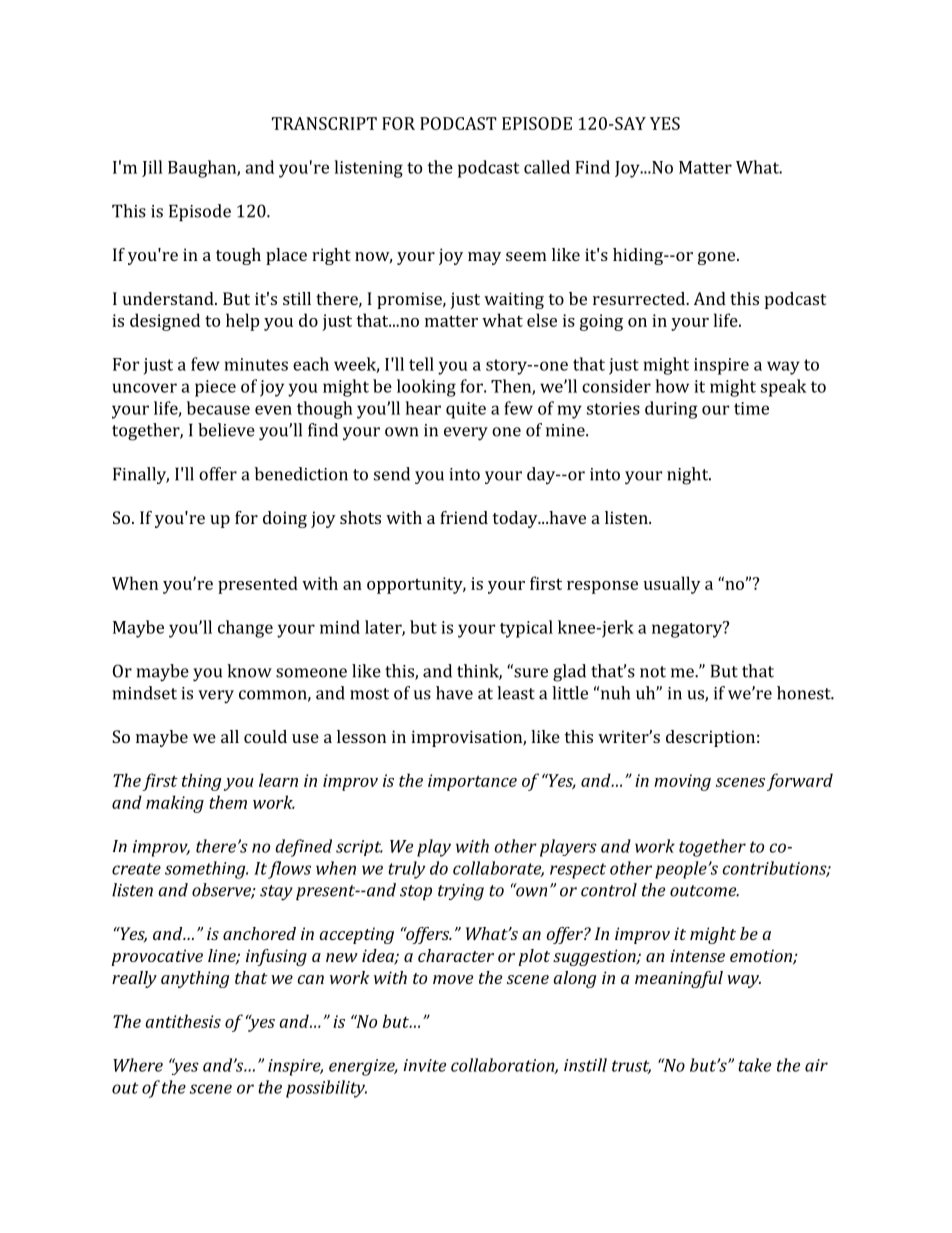 Image resolution: width=952 pixels, height=1233 pixels. What do you see at coordinates (245, 629) in the page?
I see `change` at bounding box center [245, 629].
